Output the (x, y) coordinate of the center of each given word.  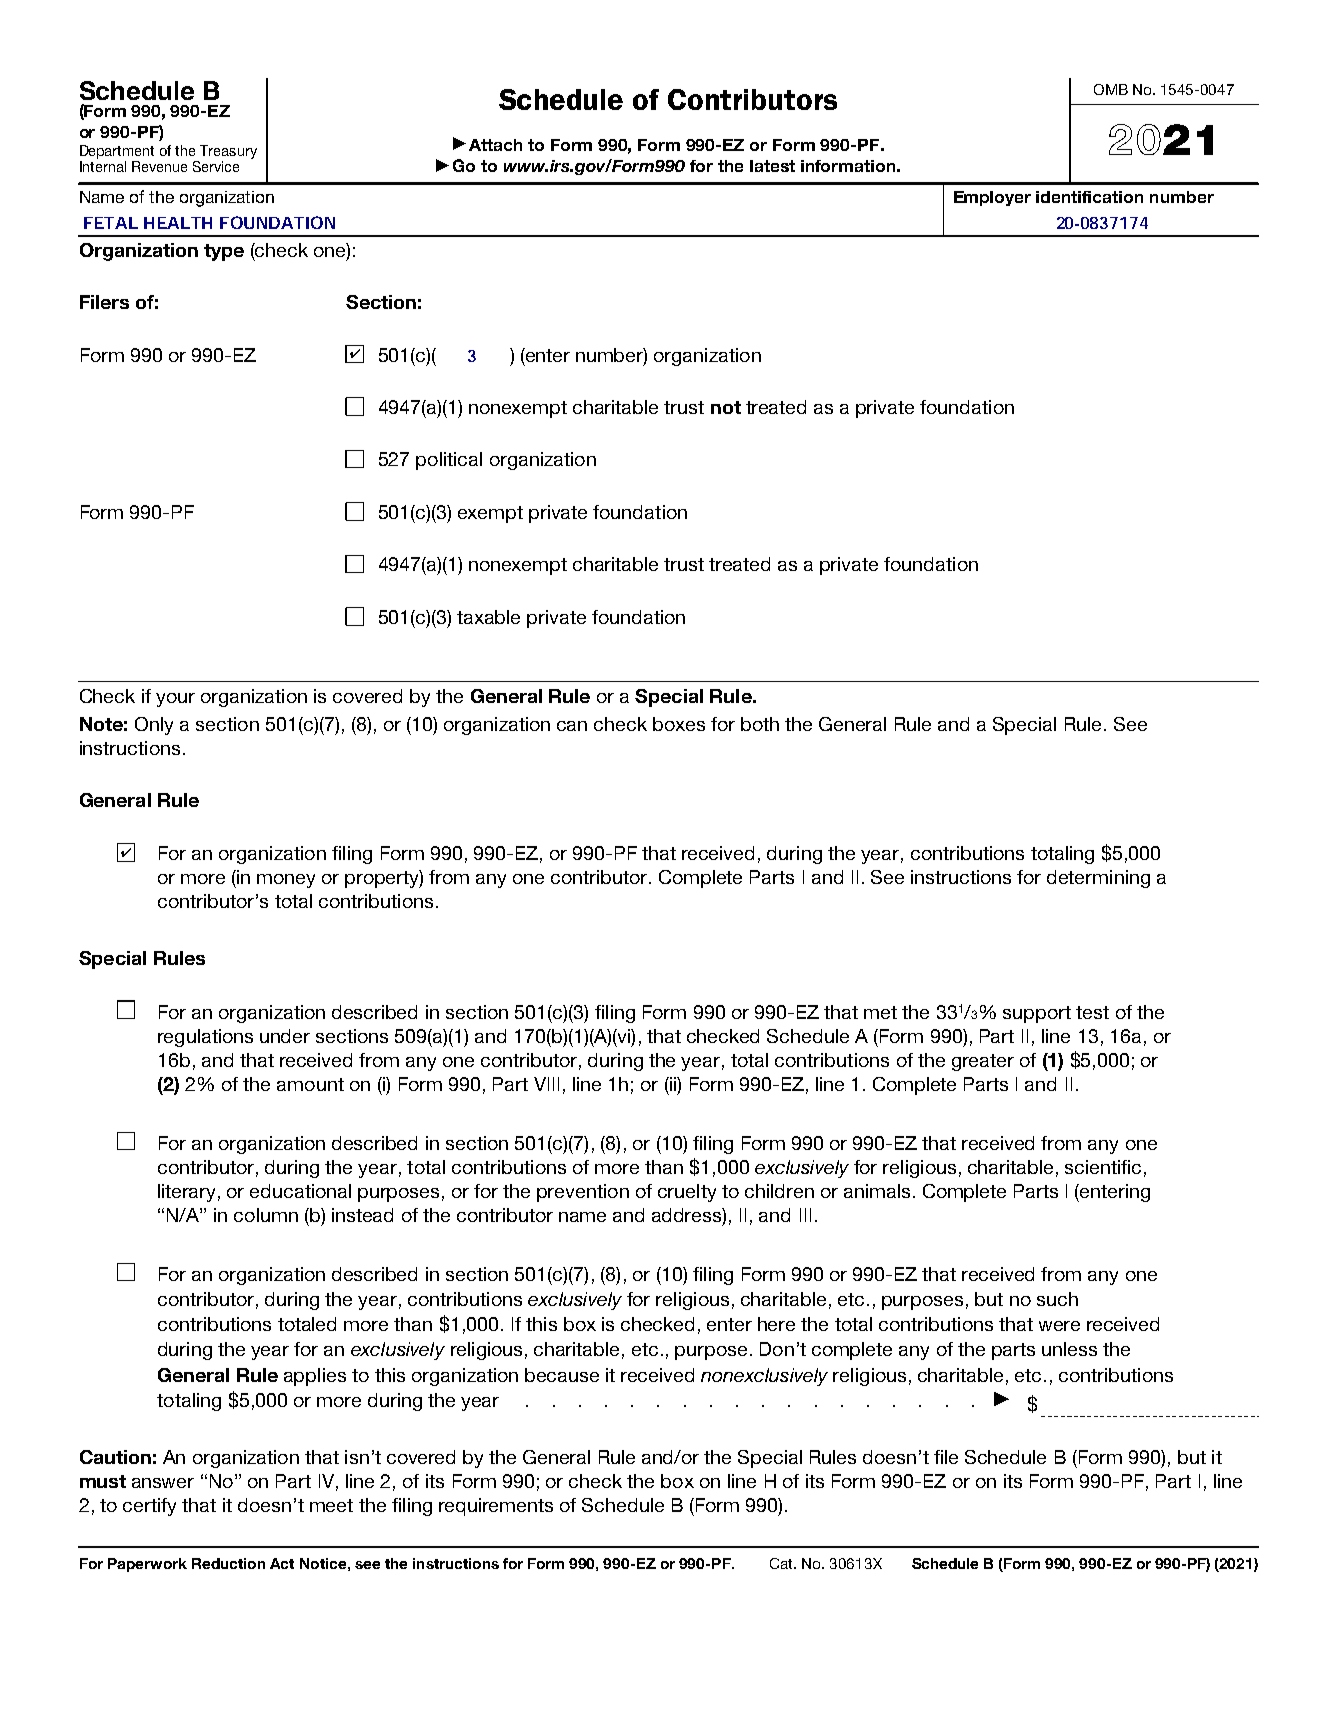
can (572, 726)
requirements (496, 1507)
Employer (992, 198)
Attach (495, 145)
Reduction (228, 1563)
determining (1098, 879)
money (286, 881)
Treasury (227, 153)
